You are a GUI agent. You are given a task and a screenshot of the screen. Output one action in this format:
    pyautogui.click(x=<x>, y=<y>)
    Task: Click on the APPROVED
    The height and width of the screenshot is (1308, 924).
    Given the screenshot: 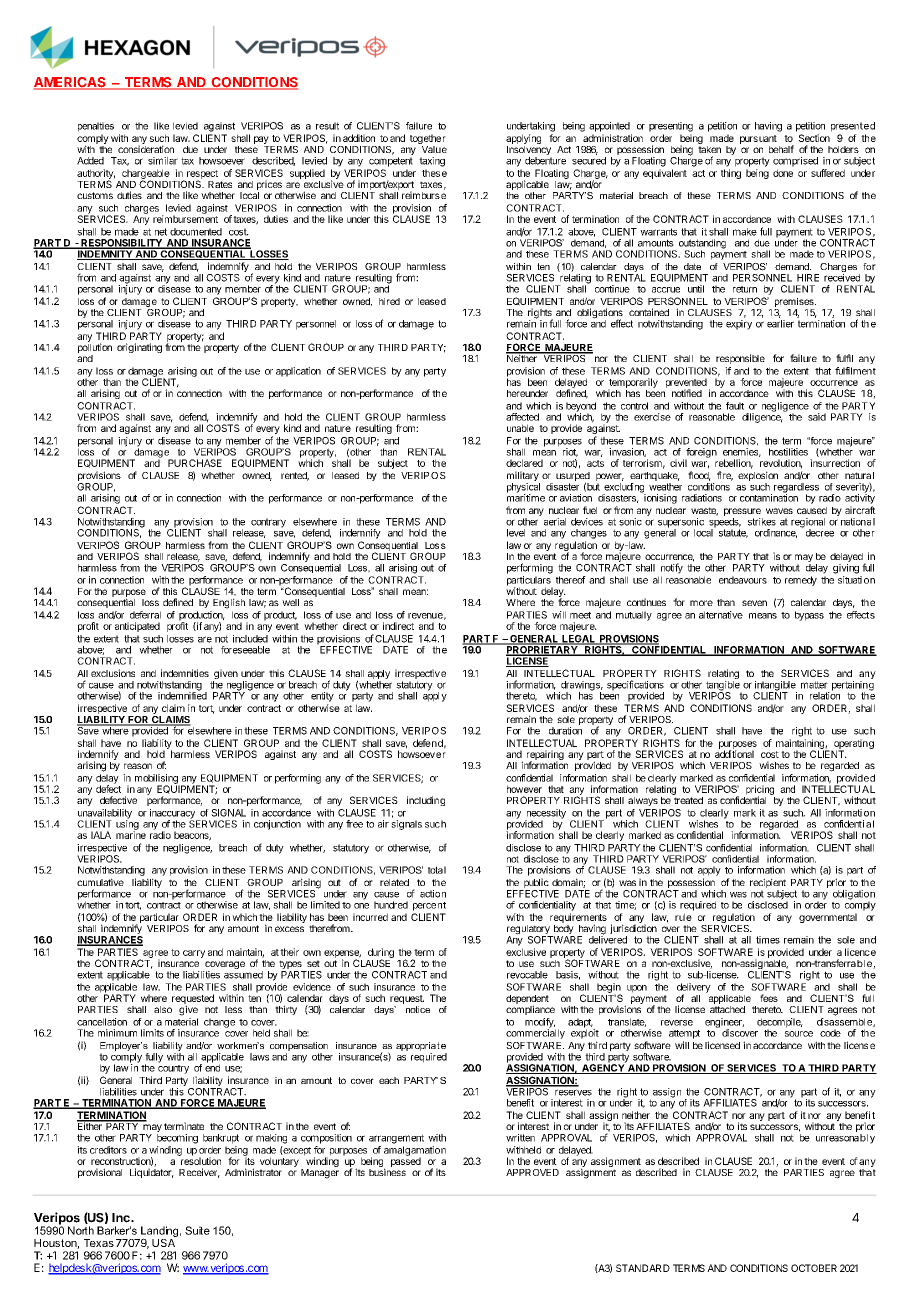 What is the action you would take?
    pyautogui.click(x=532, y=1172)
